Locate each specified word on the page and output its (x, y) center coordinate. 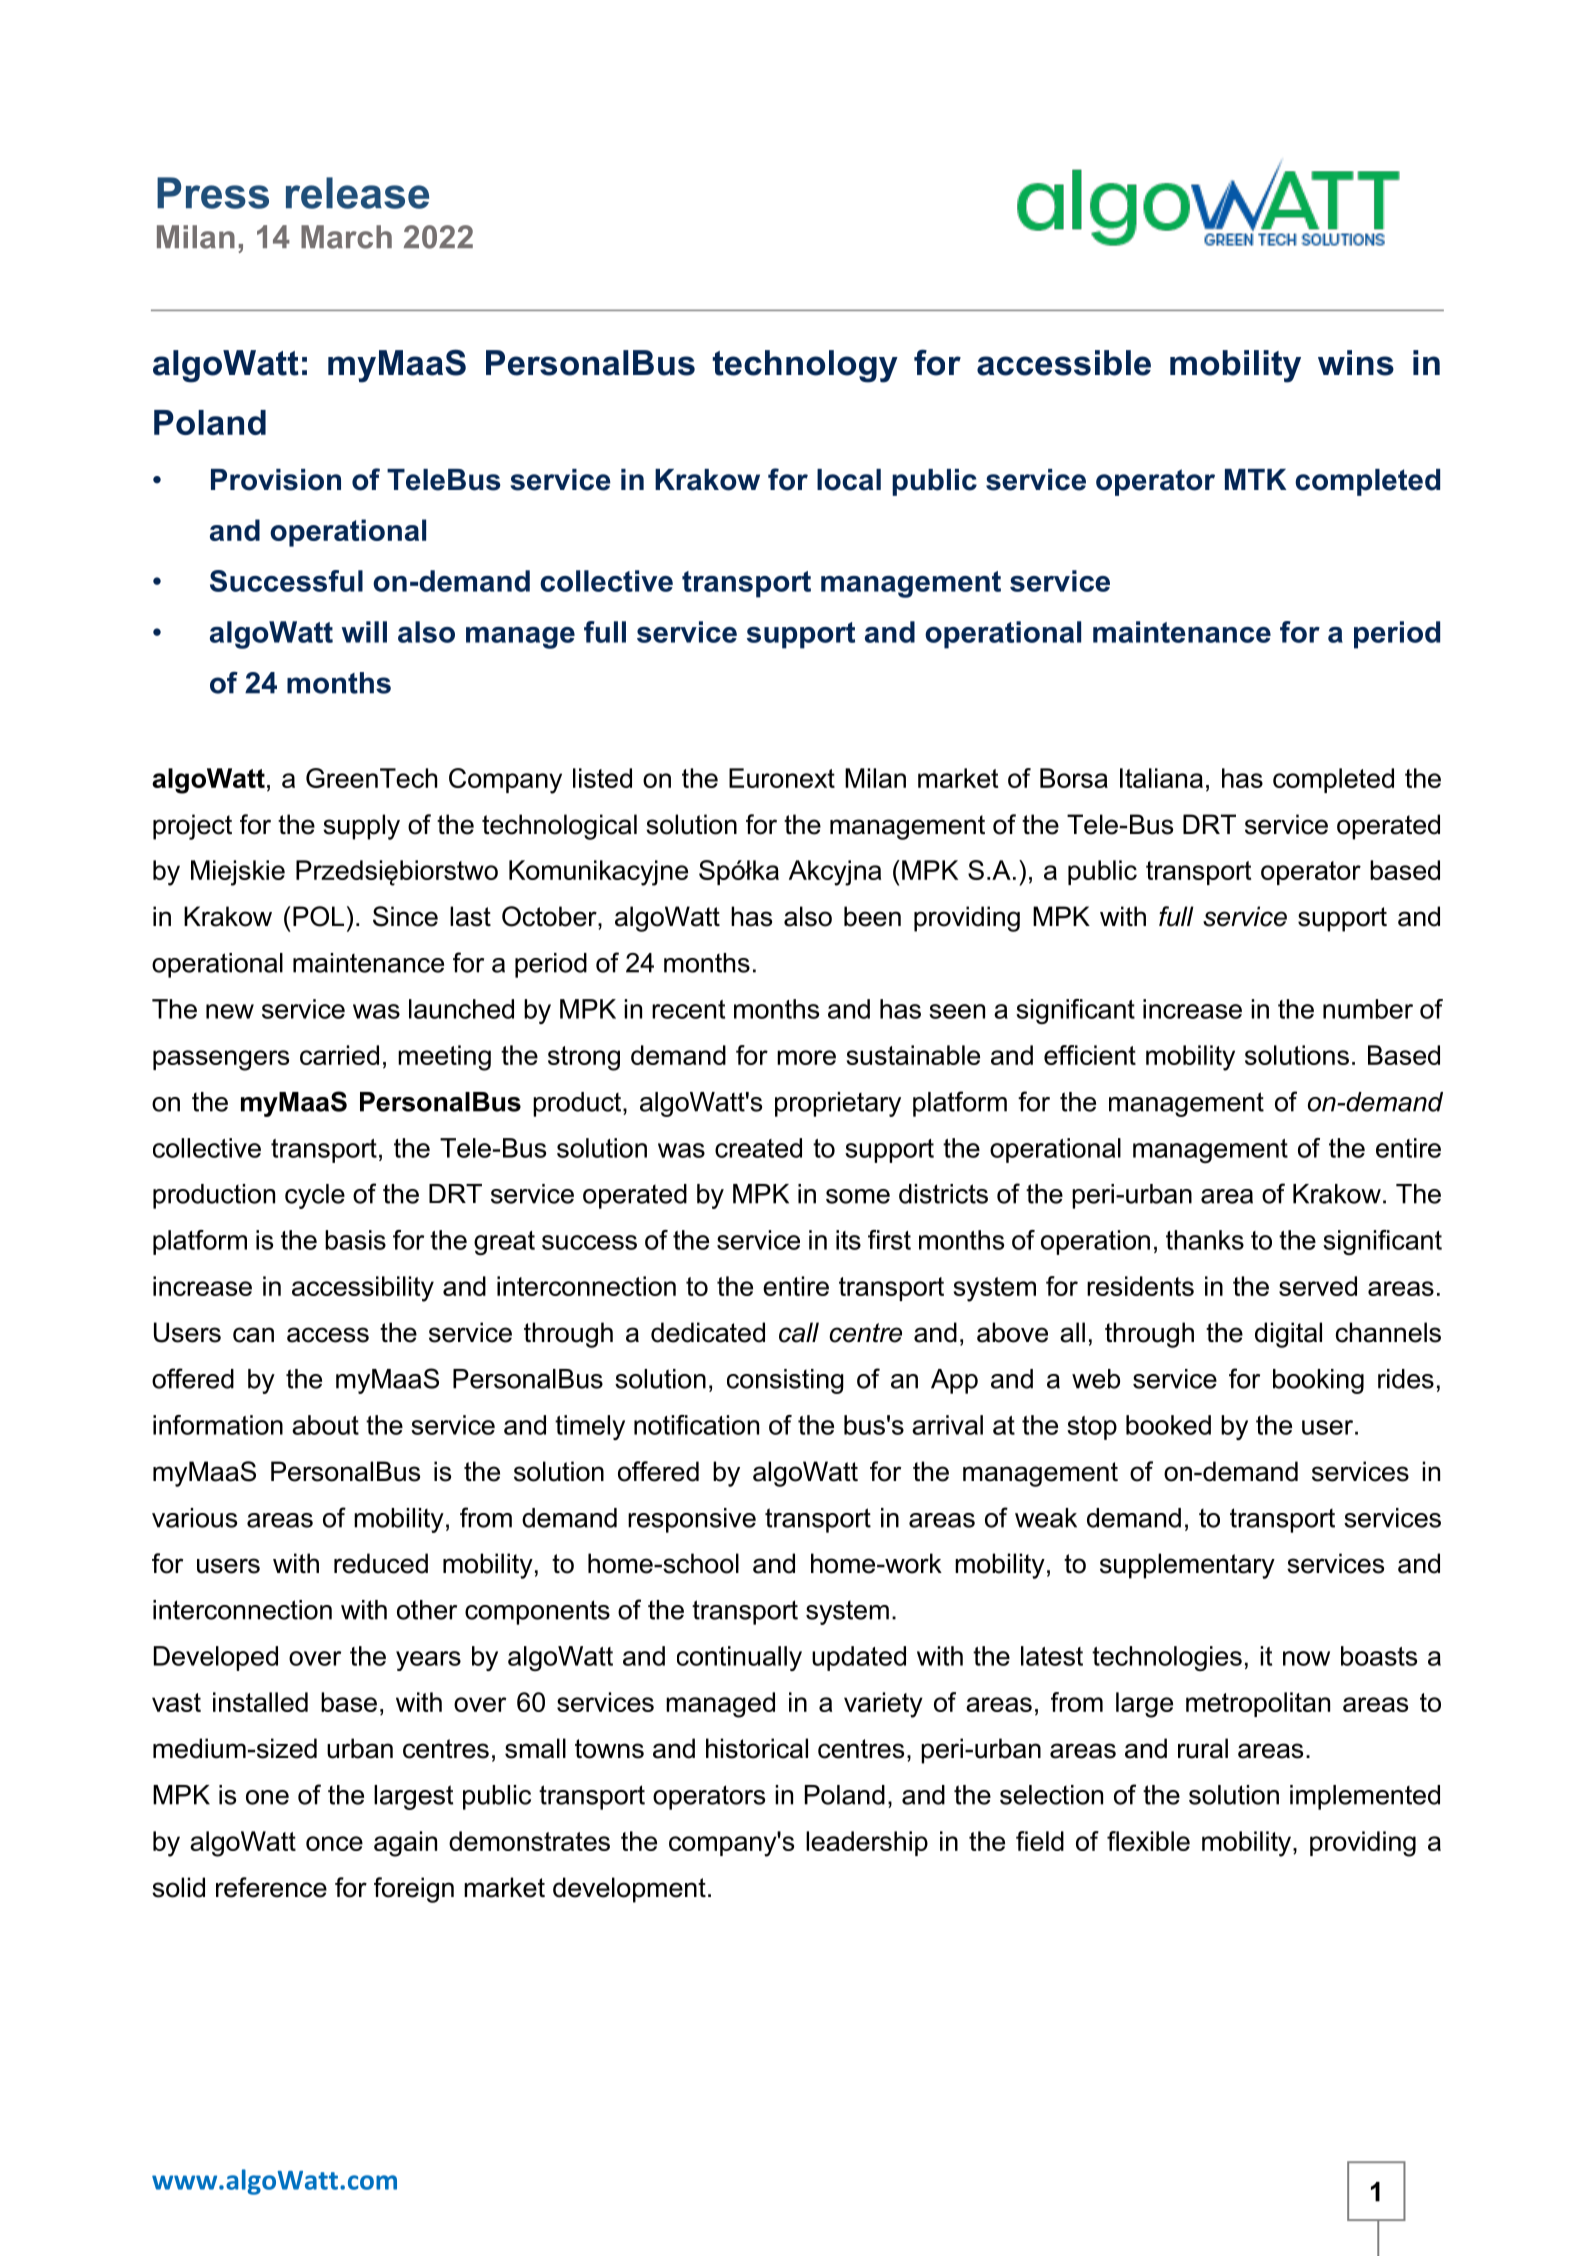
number (1368, 1009)
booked (1168, 1425)
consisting (785, 1381)
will (364, 632)
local (849, 480)
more (806, 1057)
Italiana (1161, 778)
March (346, 237)
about (325, 1425)
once (334, 1843)
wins (1356, 363)
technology (805, 366)
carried (339, 1055)
